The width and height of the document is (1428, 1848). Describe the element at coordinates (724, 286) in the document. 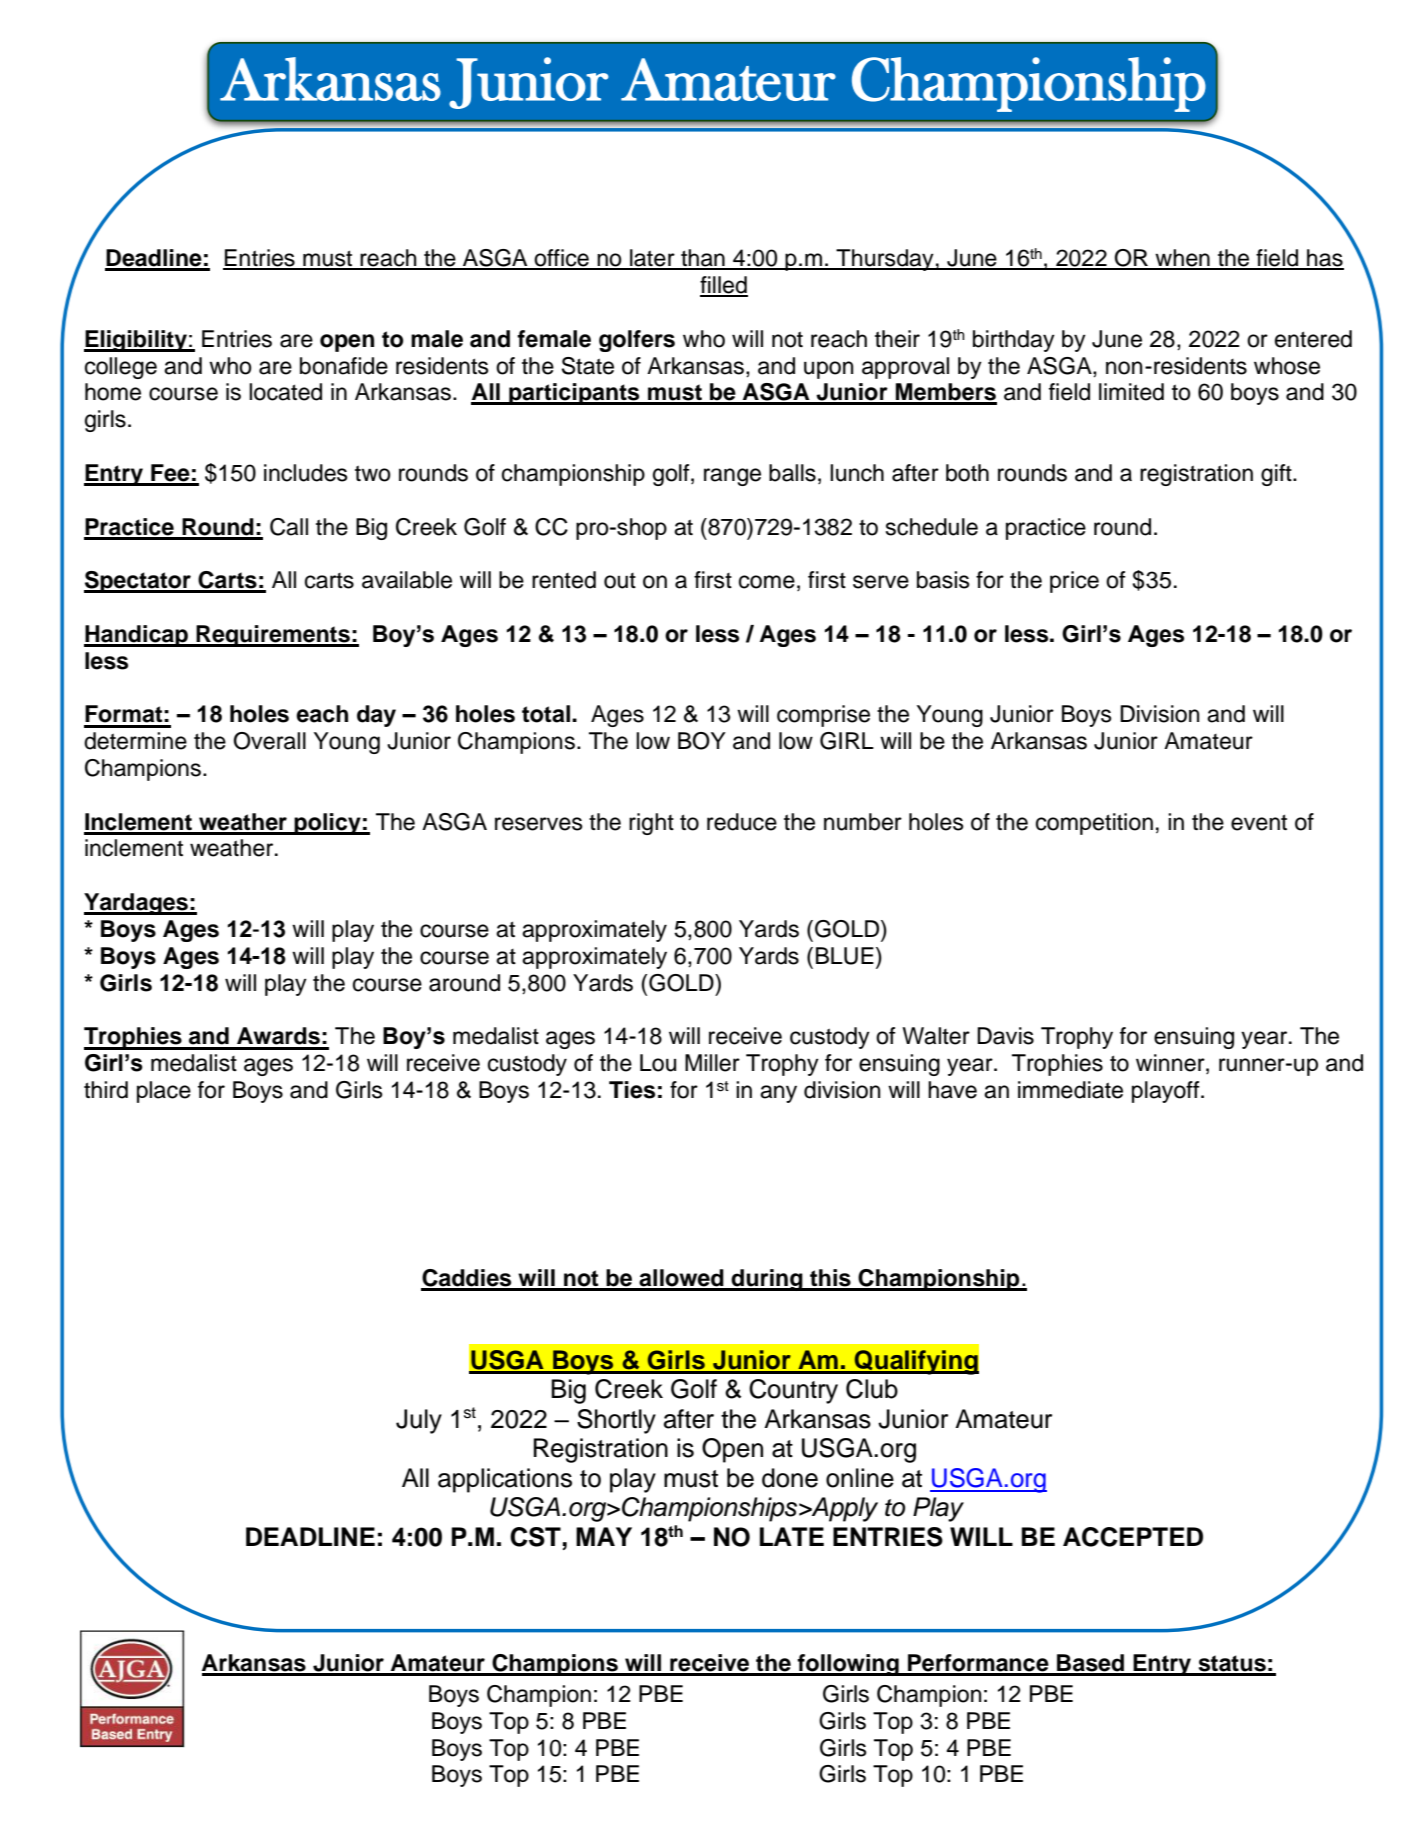

I see `filled` at that location.
